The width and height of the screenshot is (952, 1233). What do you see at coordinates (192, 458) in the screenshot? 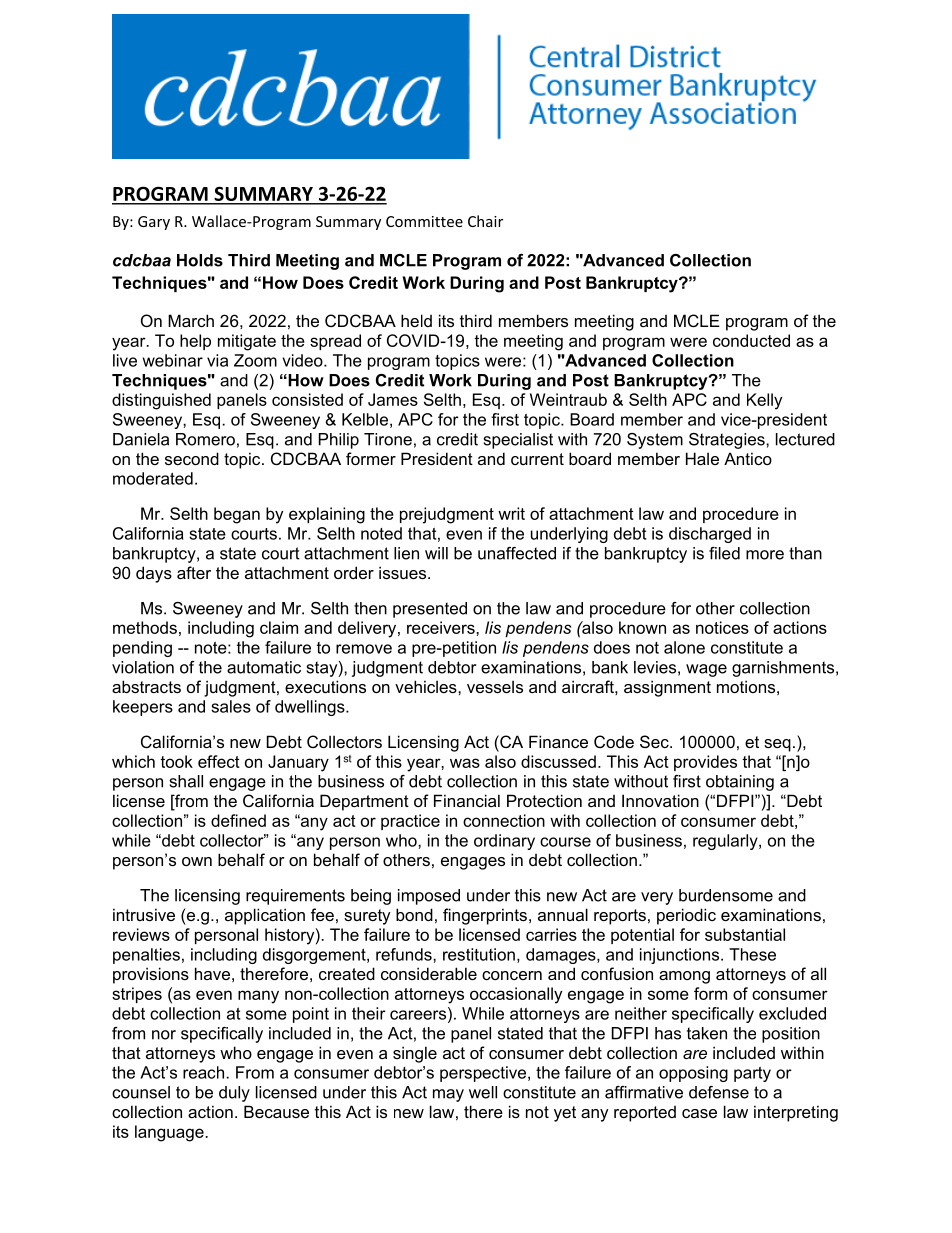
I see `second` at bounding box center [192, 458].
